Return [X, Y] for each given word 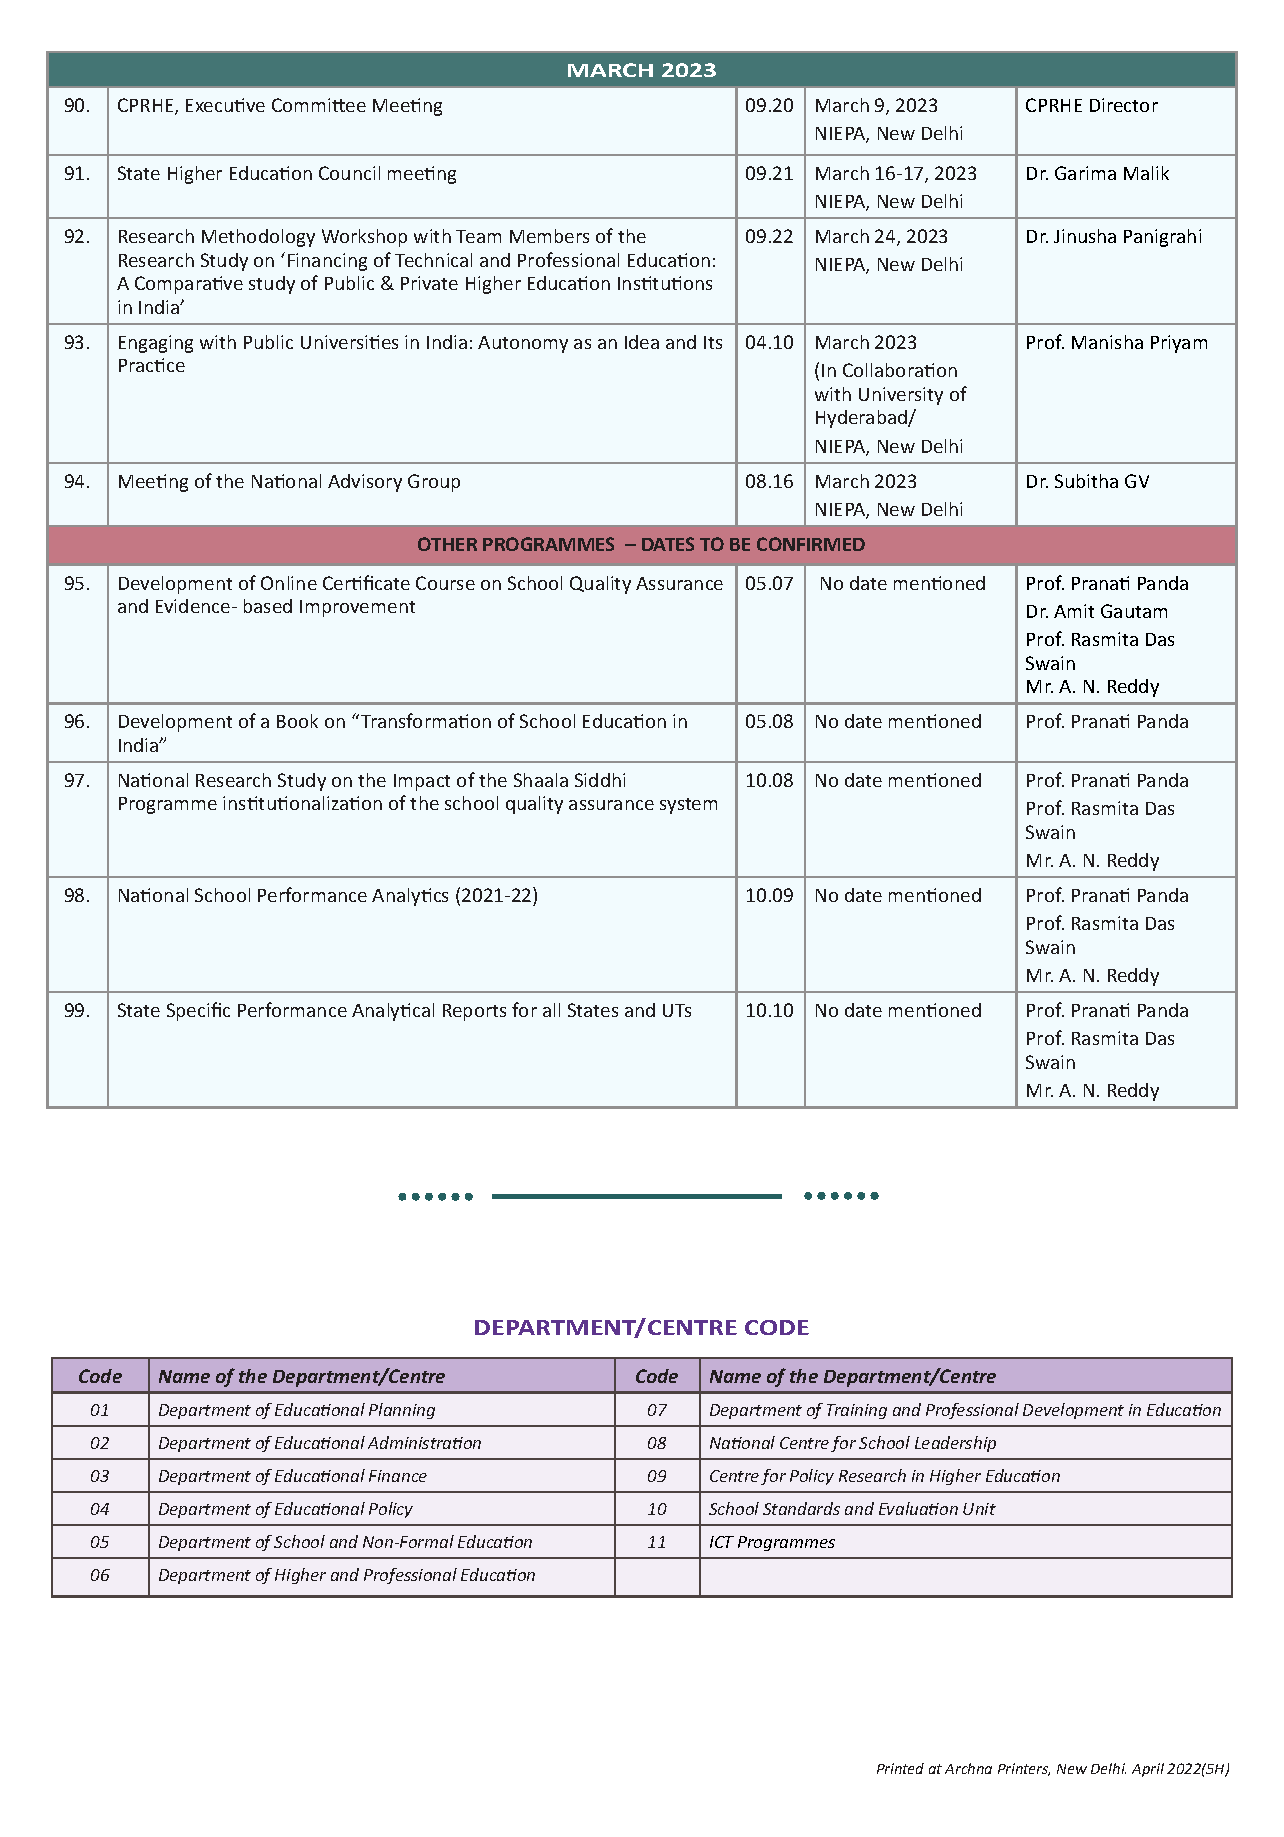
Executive [225, 105]
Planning [402, 1411]
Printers [1024, 1769]
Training [857, 1411]
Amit [1074, 611]
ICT [722, 1542]
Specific [198, 1011]
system [688, 806]
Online [289, 583]
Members [549, 236]
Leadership [955, 1444]
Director [1124, 105]
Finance [398, 1476]
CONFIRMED [811, 544]
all [551, 1010]
